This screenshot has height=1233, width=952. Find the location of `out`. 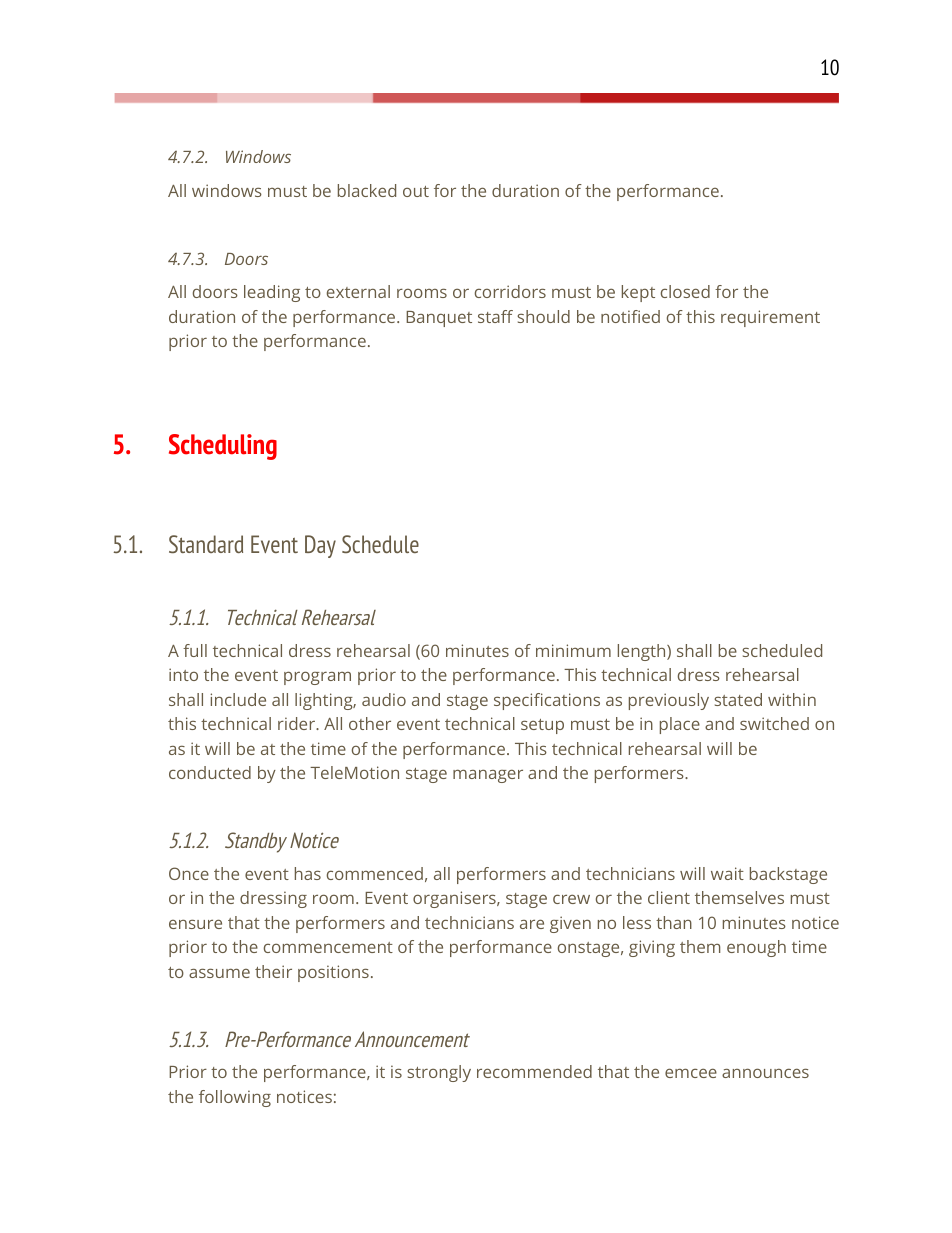

out is located at coordinates (416, 191).
